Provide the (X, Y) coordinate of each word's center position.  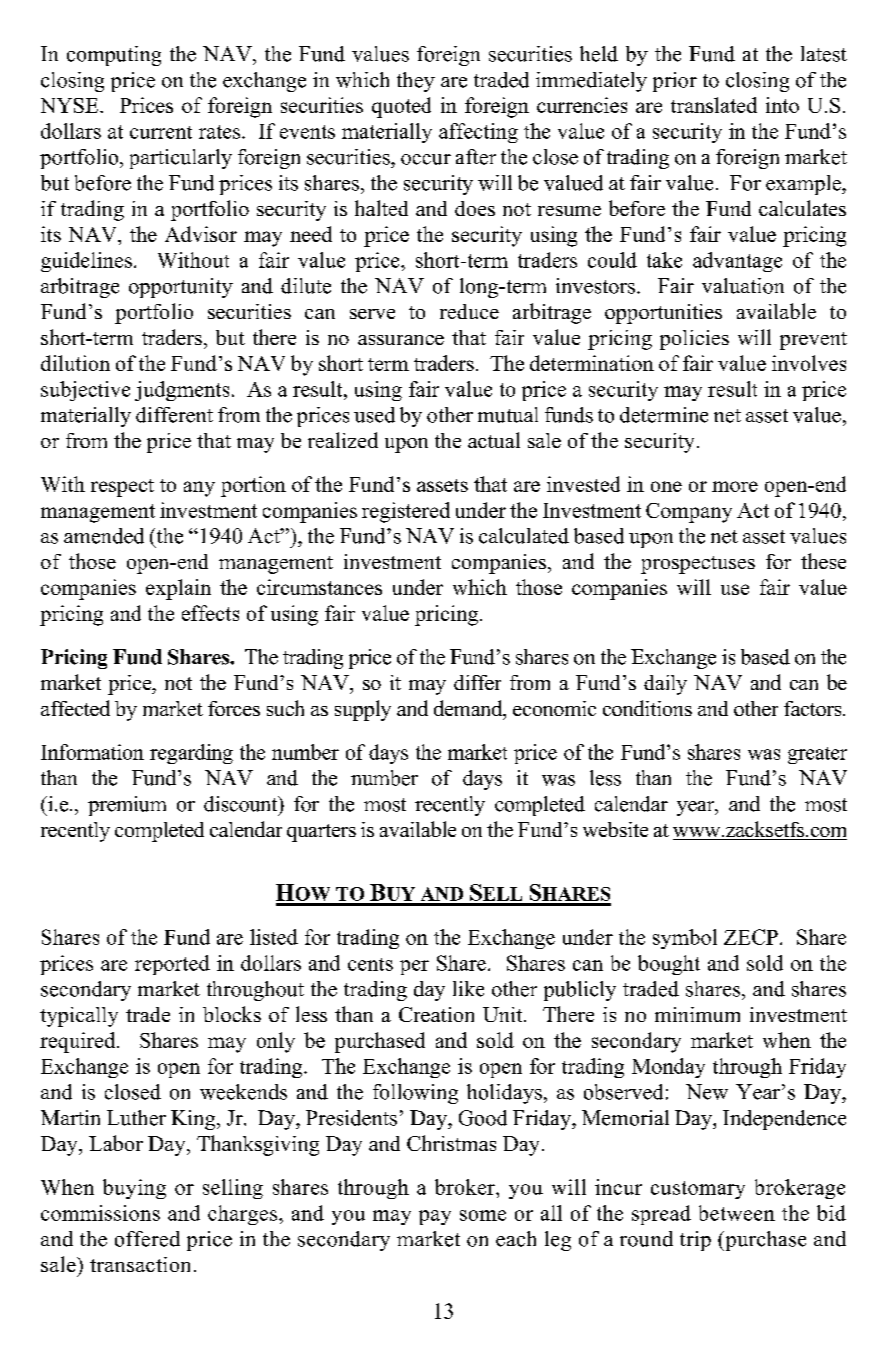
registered (406, 512)
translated (714, 105)
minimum (697, 1014)
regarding (191, 754)
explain (178, 589)
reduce (469, 311)
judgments (182, 391)
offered (147, 1239)
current (161, 132)
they (416, 82)
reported (172, 965)
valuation (743, 286)
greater (817, 755)
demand (469, 709)
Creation (436, 1014)
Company (689, 513)
